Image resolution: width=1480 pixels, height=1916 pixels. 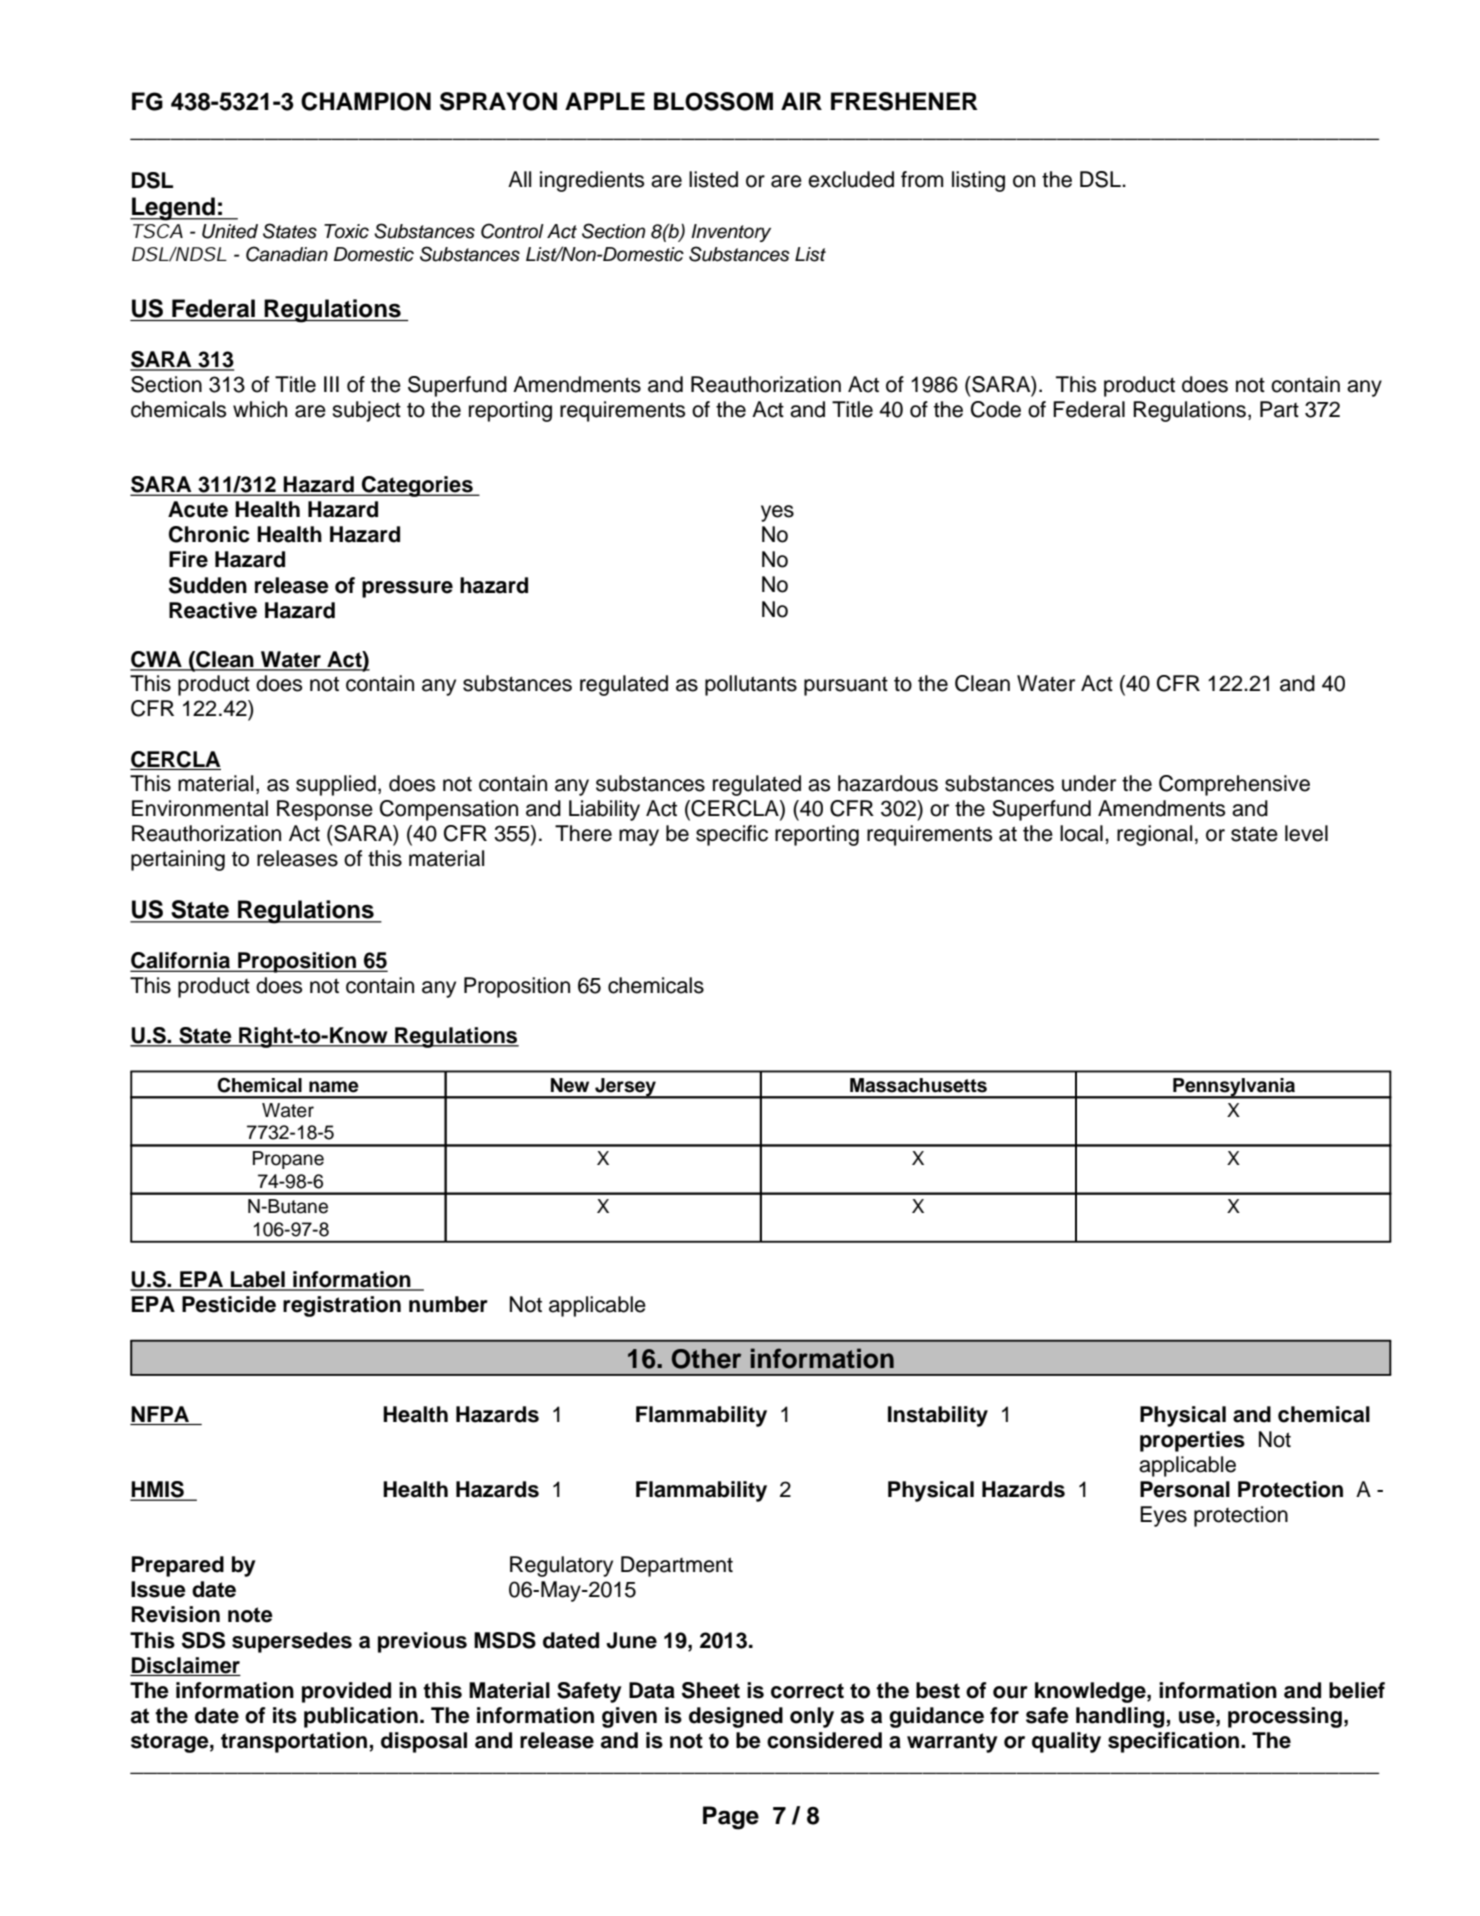 What do you see at coordinates (182, 961) in the screenshot?
I see `California` at bounding box center [182, 961].
